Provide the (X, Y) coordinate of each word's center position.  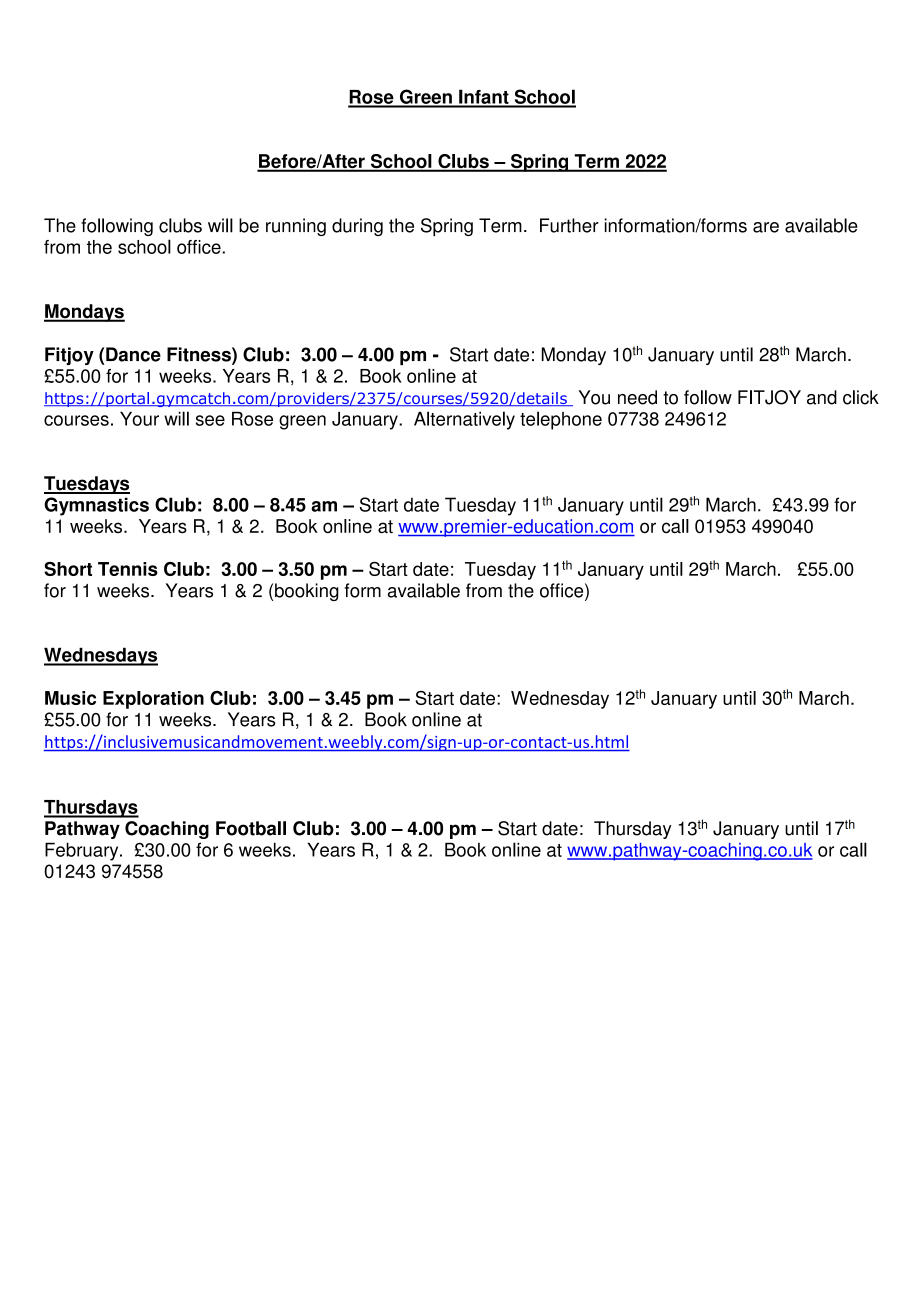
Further (569, 225)
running (296, 227)
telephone (561, 420)
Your (139, 418)
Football (251, 828)
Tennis (128, 569)
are (766, 227)
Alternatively (464, 420)
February (83, 851)
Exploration (153, 700)
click (861, 397)
